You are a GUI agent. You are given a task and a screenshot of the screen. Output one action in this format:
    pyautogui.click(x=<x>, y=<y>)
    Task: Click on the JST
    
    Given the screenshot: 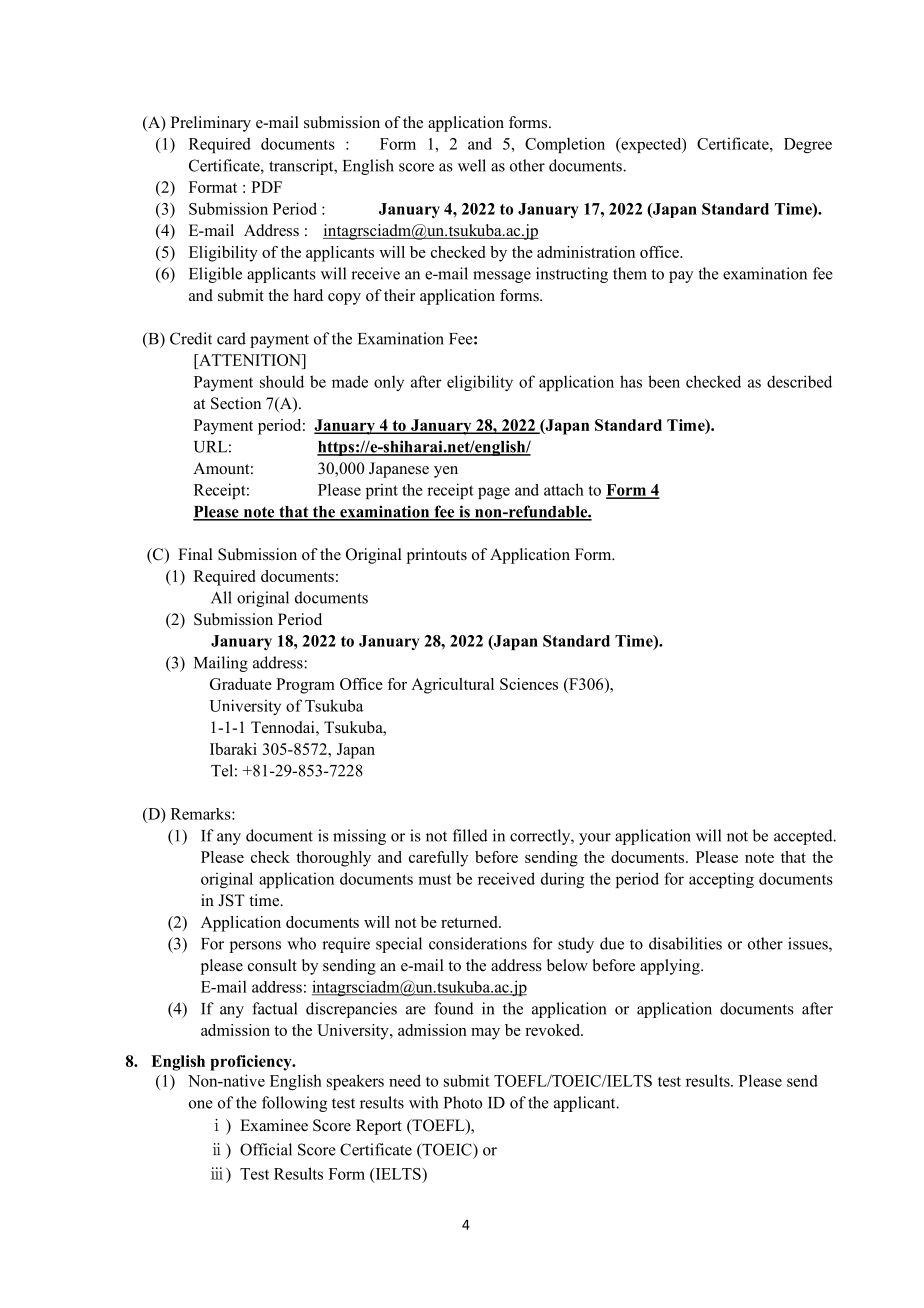 What is the action you would take?
    pyautogui.click(x=231, y=900)
